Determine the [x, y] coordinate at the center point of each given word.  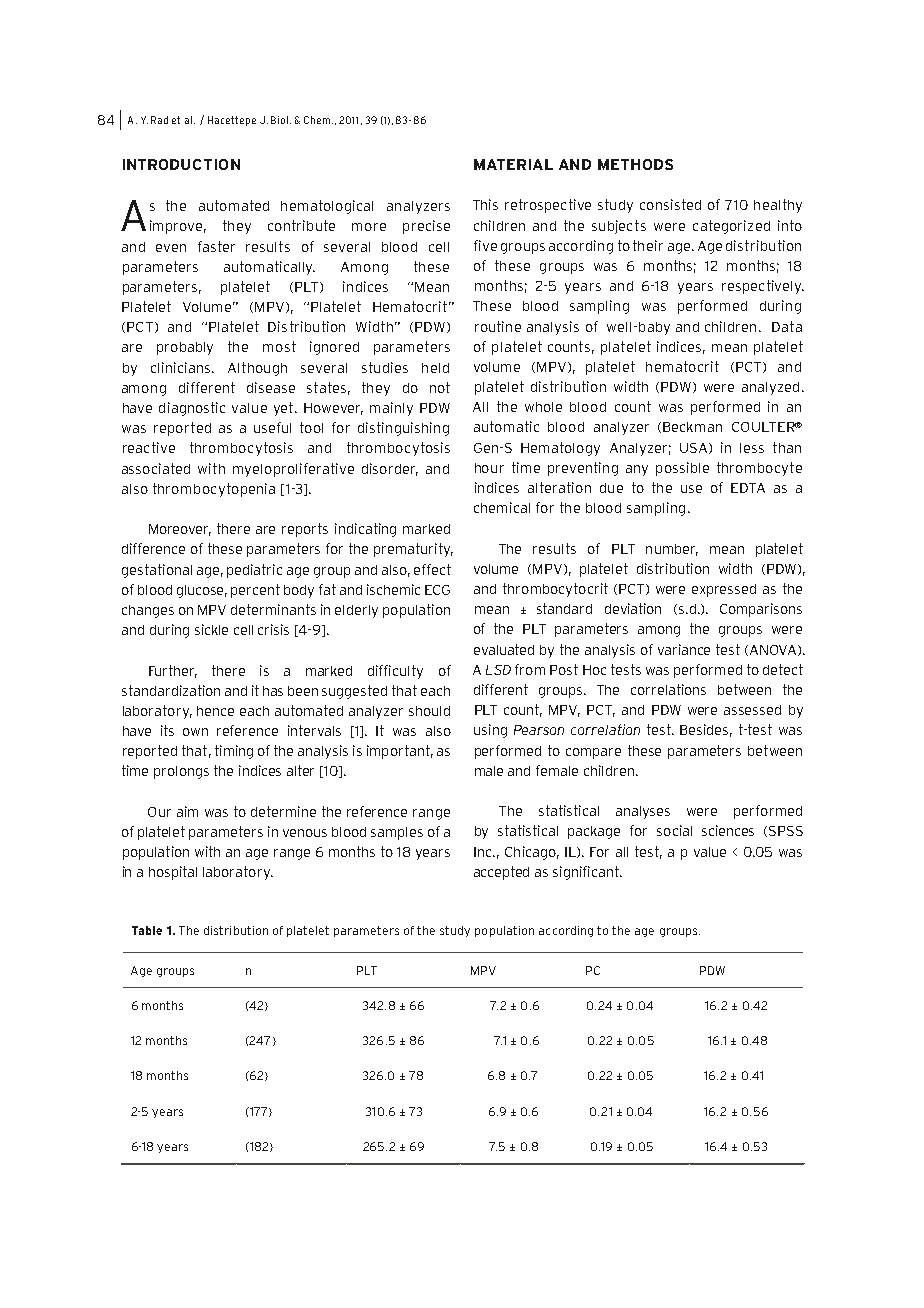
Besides [706, 730]
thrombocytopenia [214, 490]
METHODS [635, 164]
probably [185, 348]
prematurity [413, 550]
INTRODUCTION [181, 164]
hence [215, 711]
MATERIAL [513, 164]
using [490, 731]
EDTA [748, 488]
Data [787, 326]
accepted [501, 873]
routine [498, 326]
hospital [173, 873]
